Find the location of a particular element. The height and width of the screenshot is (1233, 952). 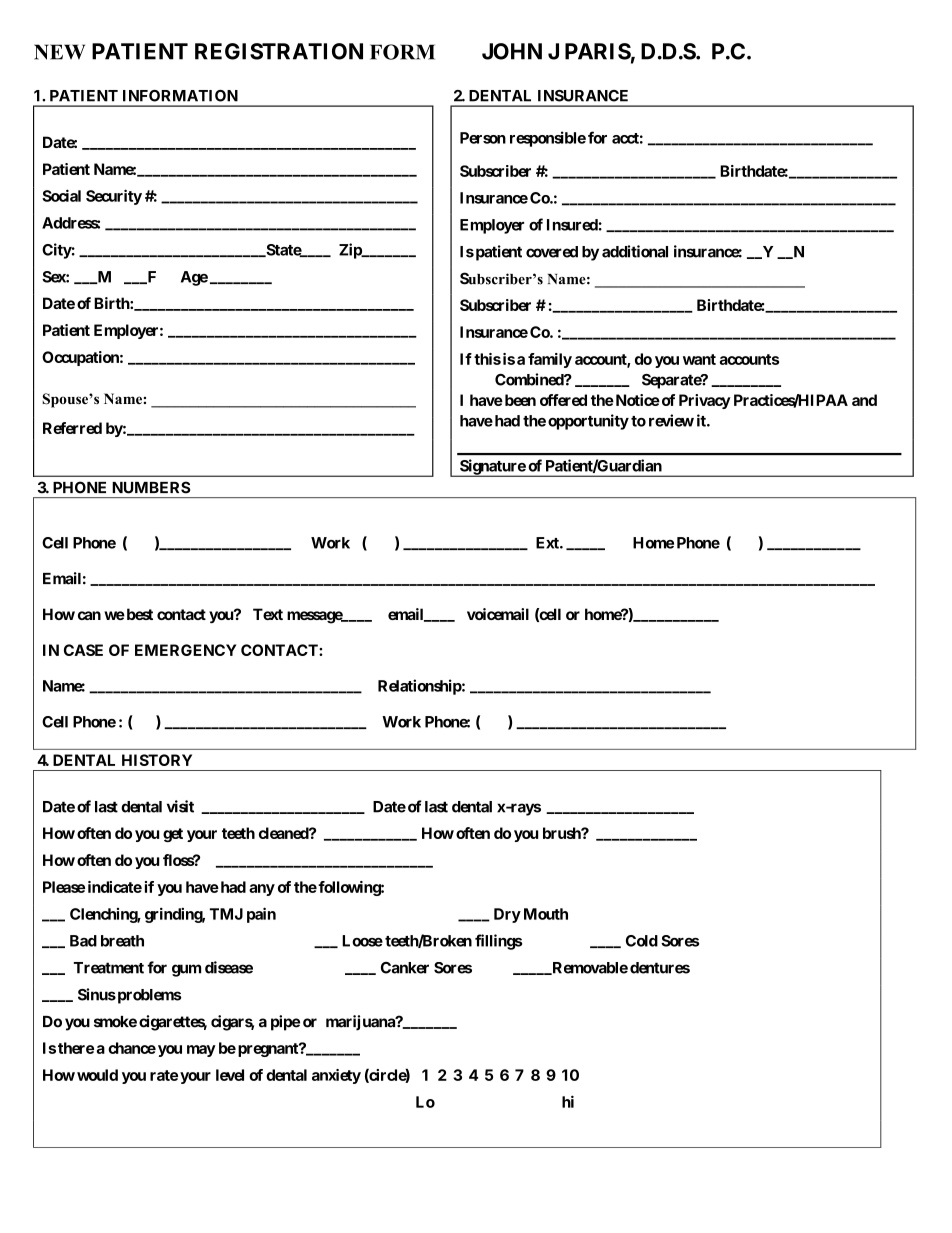

JOHN is located at coordinates (512, 51).
